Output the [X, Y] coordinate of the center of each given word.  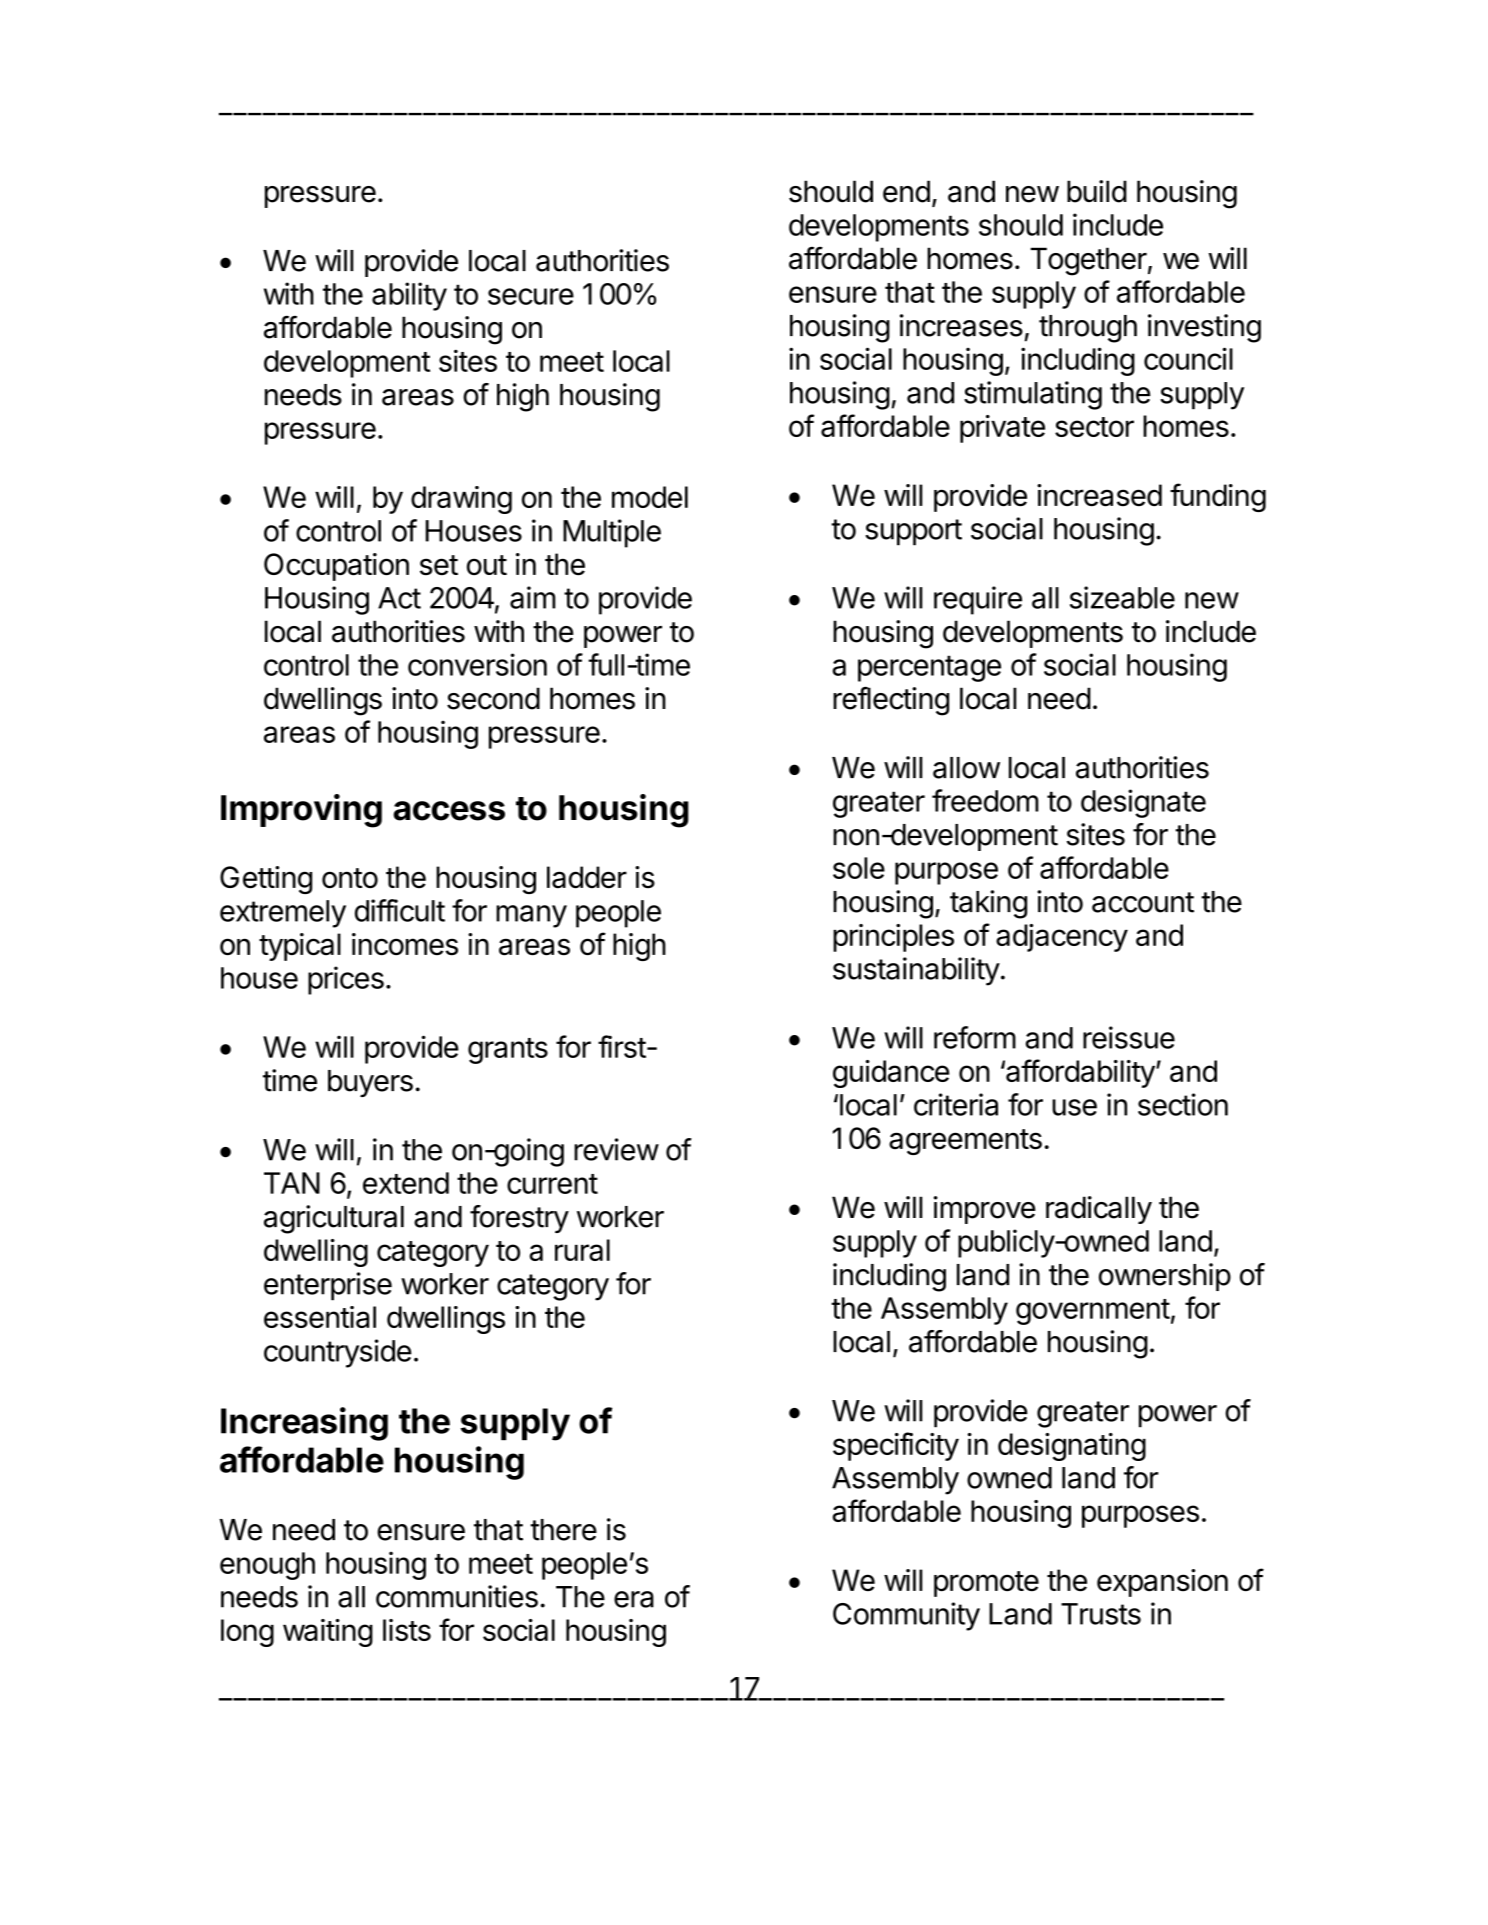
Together [1088, 261]
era [634, 1599]
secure [531, 296]
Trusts [1101, 1614]
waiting [328, 1633]
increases [961, 325]
